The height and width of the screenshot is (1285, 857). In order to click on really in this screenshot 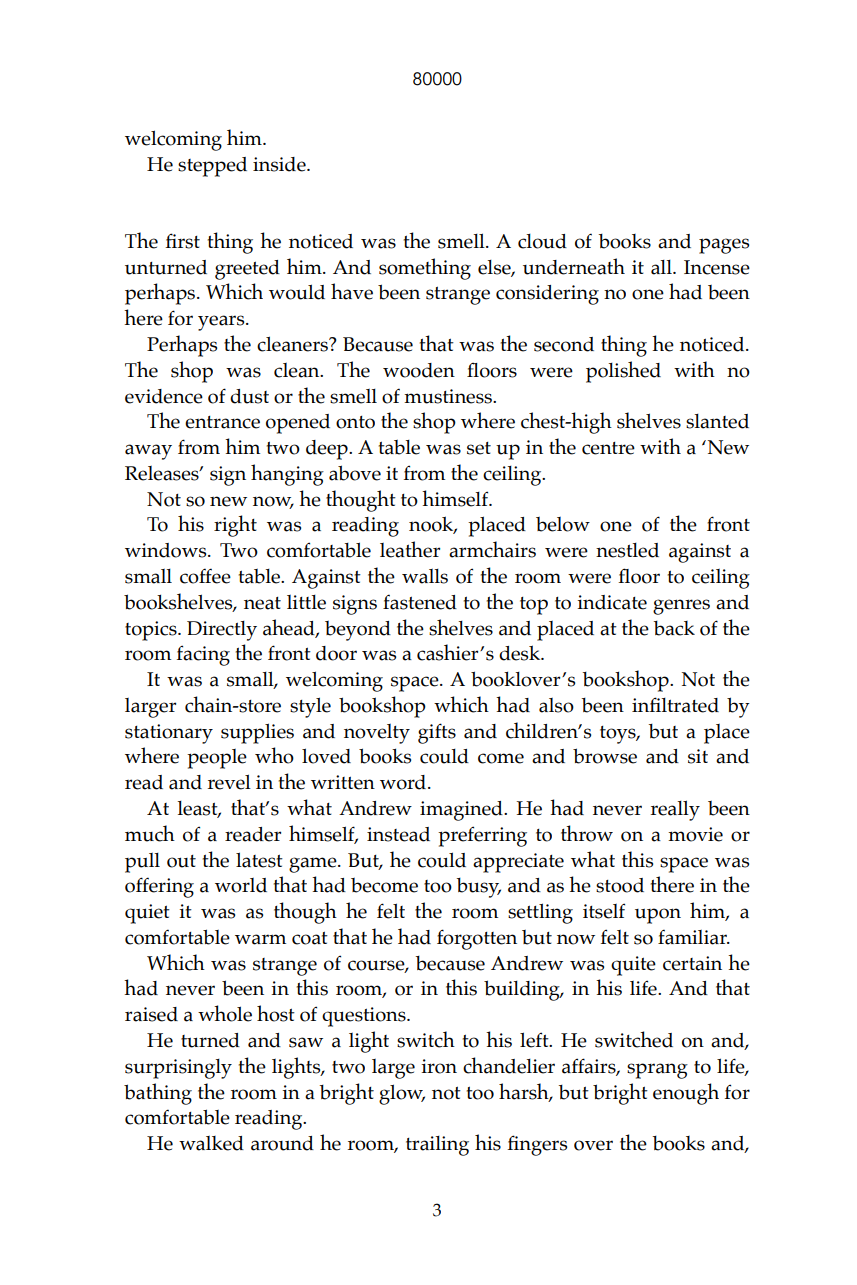, I will do `click(675, 810)`.
